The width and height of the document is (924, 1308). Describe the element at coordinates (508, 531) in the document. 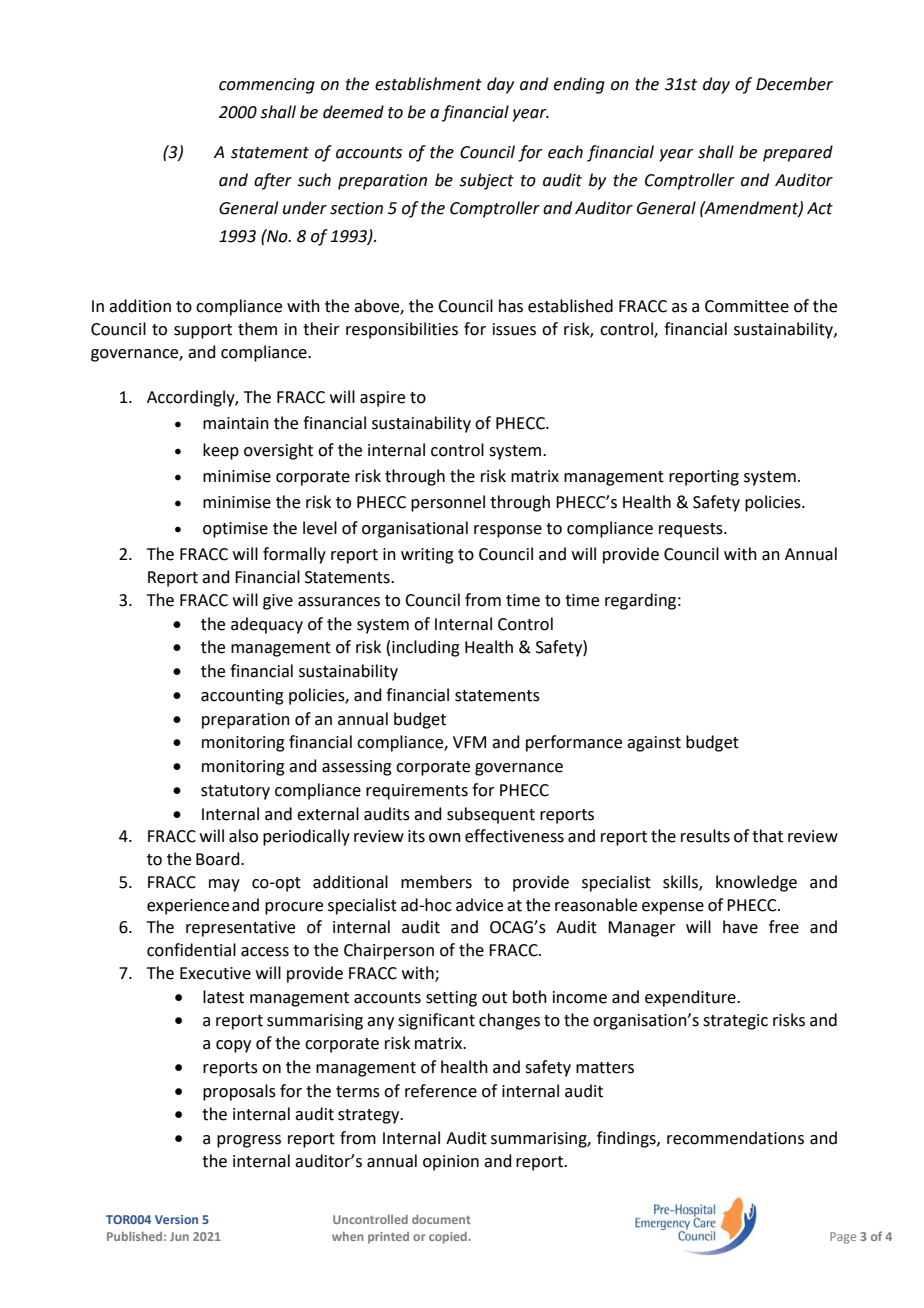

I see `response` at that location.
